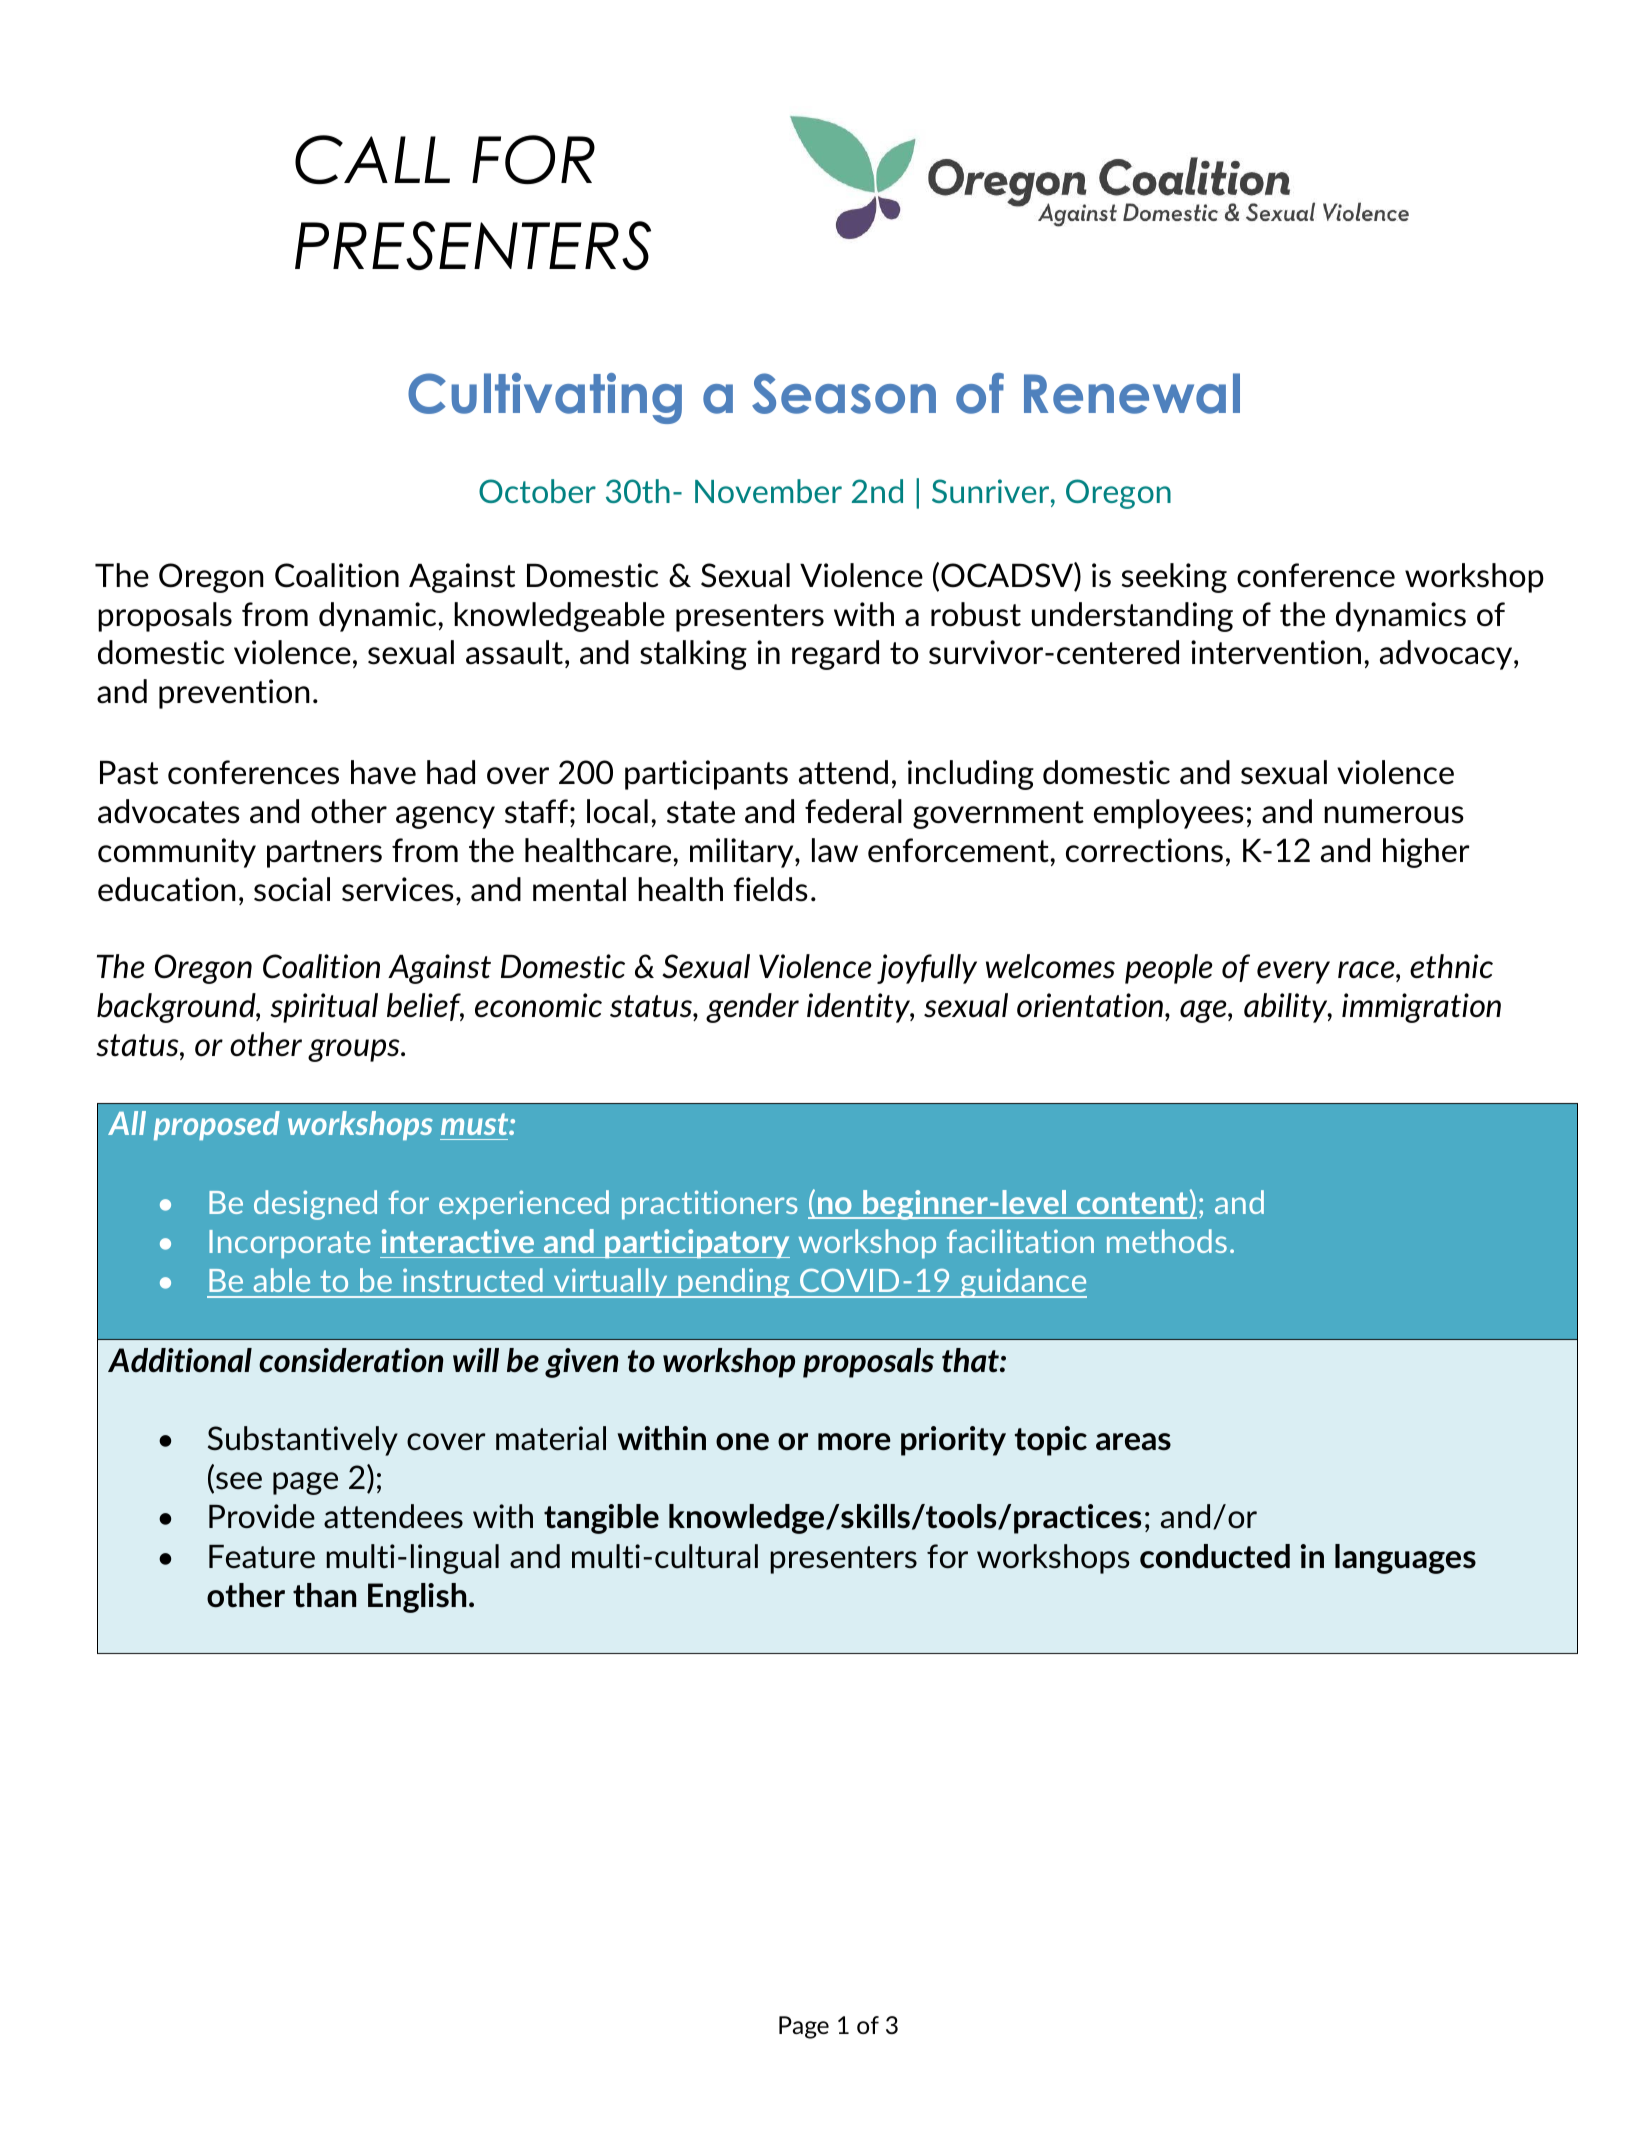  I want to click on tangible, so click(601, 1519).
